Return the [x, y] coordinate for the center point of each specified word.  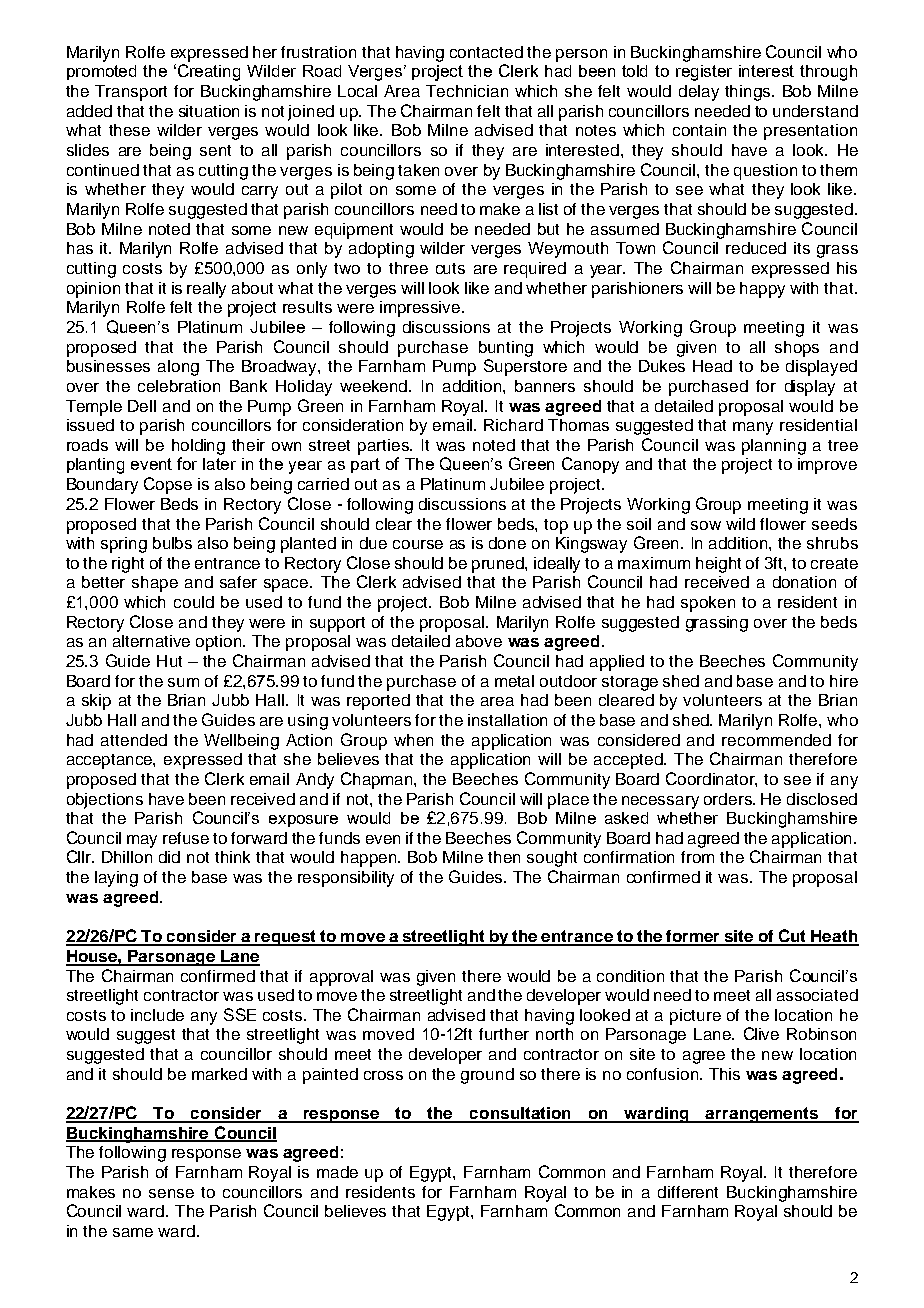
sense [171, 1193]
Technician [467, 91]
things [749, 93]
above [479, 641]
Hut [169, 661]
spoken [708, 604]
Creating [209, 72]
